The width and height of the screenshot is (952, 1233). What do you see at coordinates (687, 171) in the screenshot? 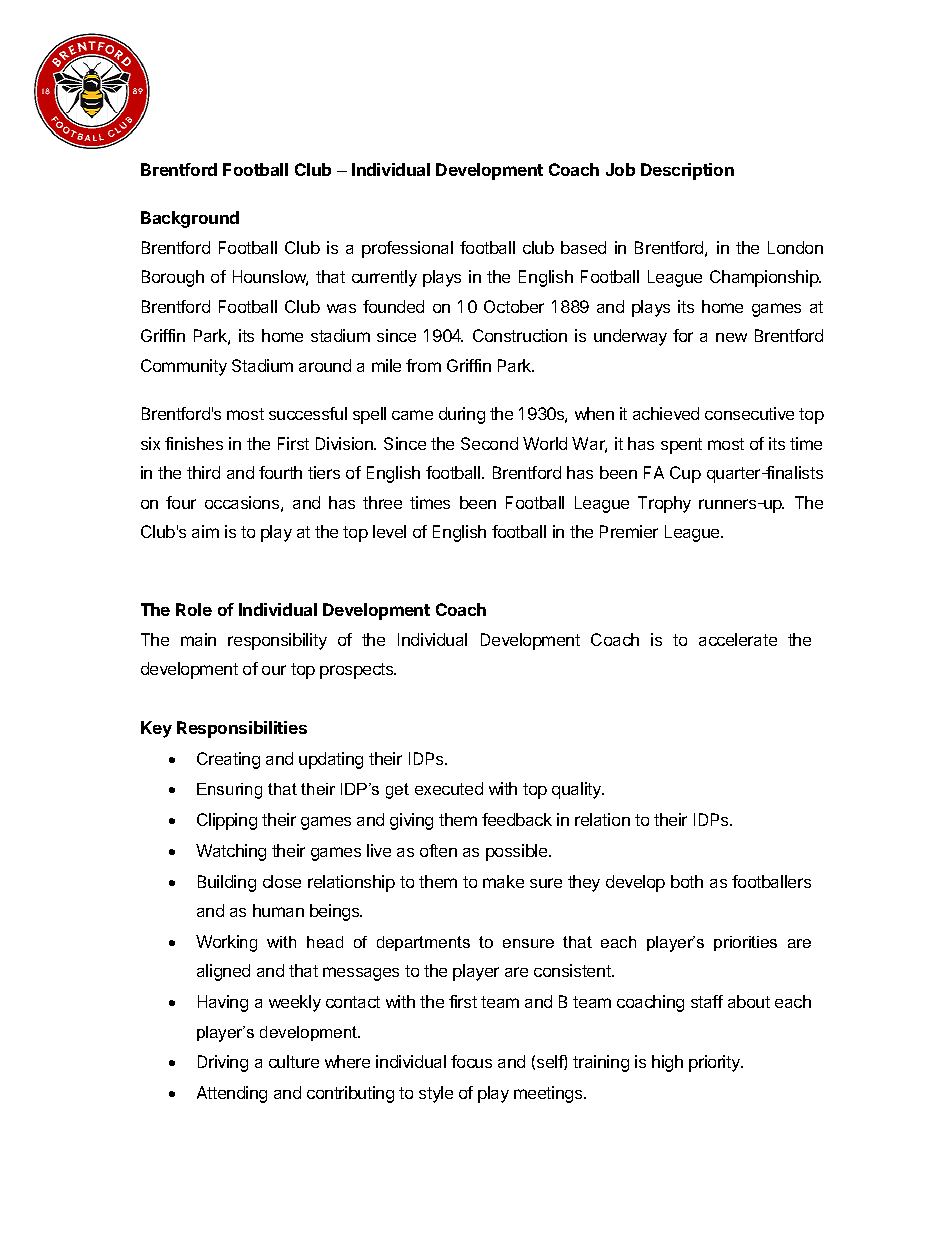
I see `Description` at bounding box center [687, 171].
